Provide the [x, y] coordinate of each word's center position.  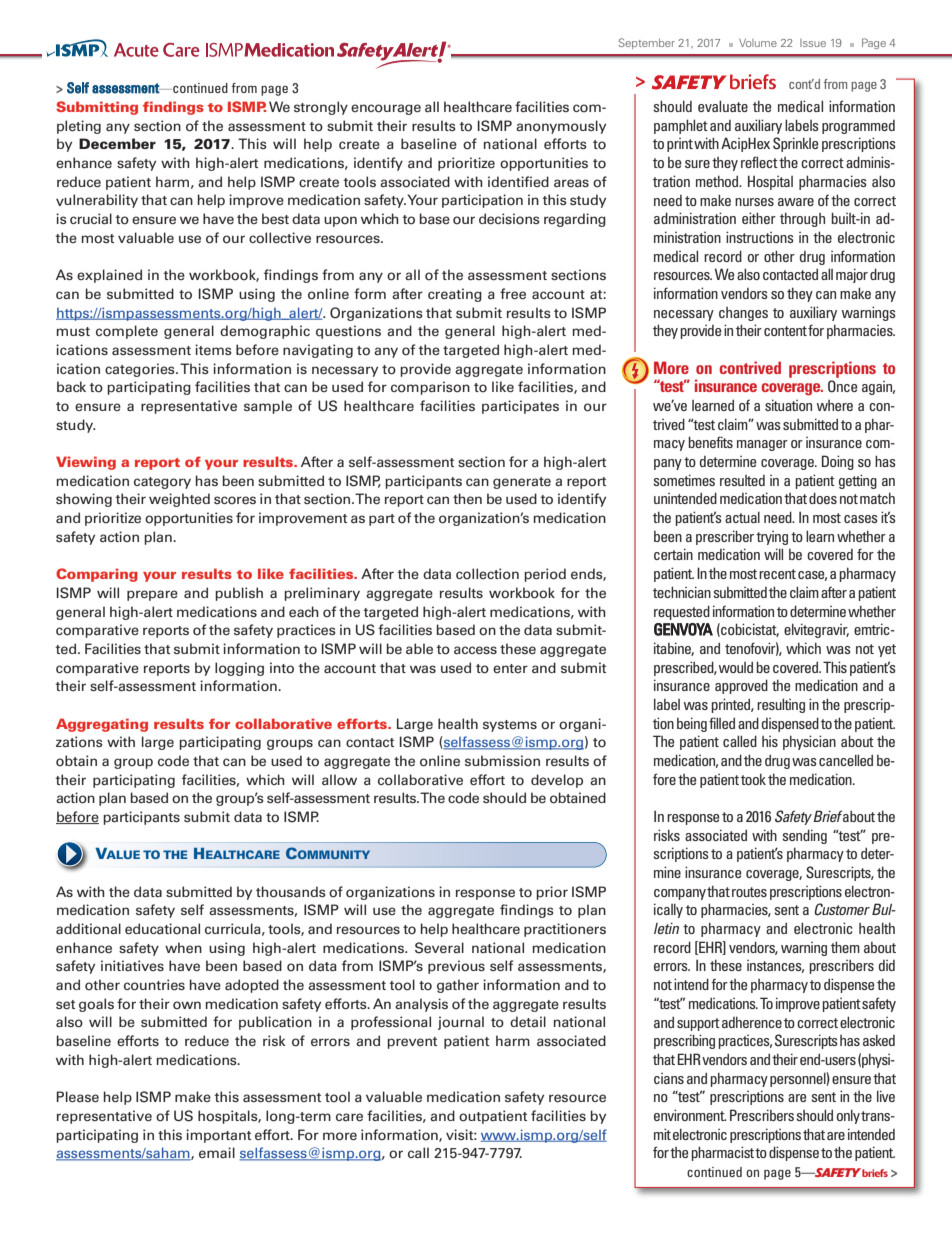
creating [455, 295]
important [218, 1136]
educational [162, 929]
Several [439, 948]
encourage [386, 109]
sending [804, 836]
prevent [412, 1043]
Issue [813, 43]
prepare [152, 595]
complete [127, 332]
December [117, 143]
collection [487, 574]
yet [887, 650]
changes [743, 314]
